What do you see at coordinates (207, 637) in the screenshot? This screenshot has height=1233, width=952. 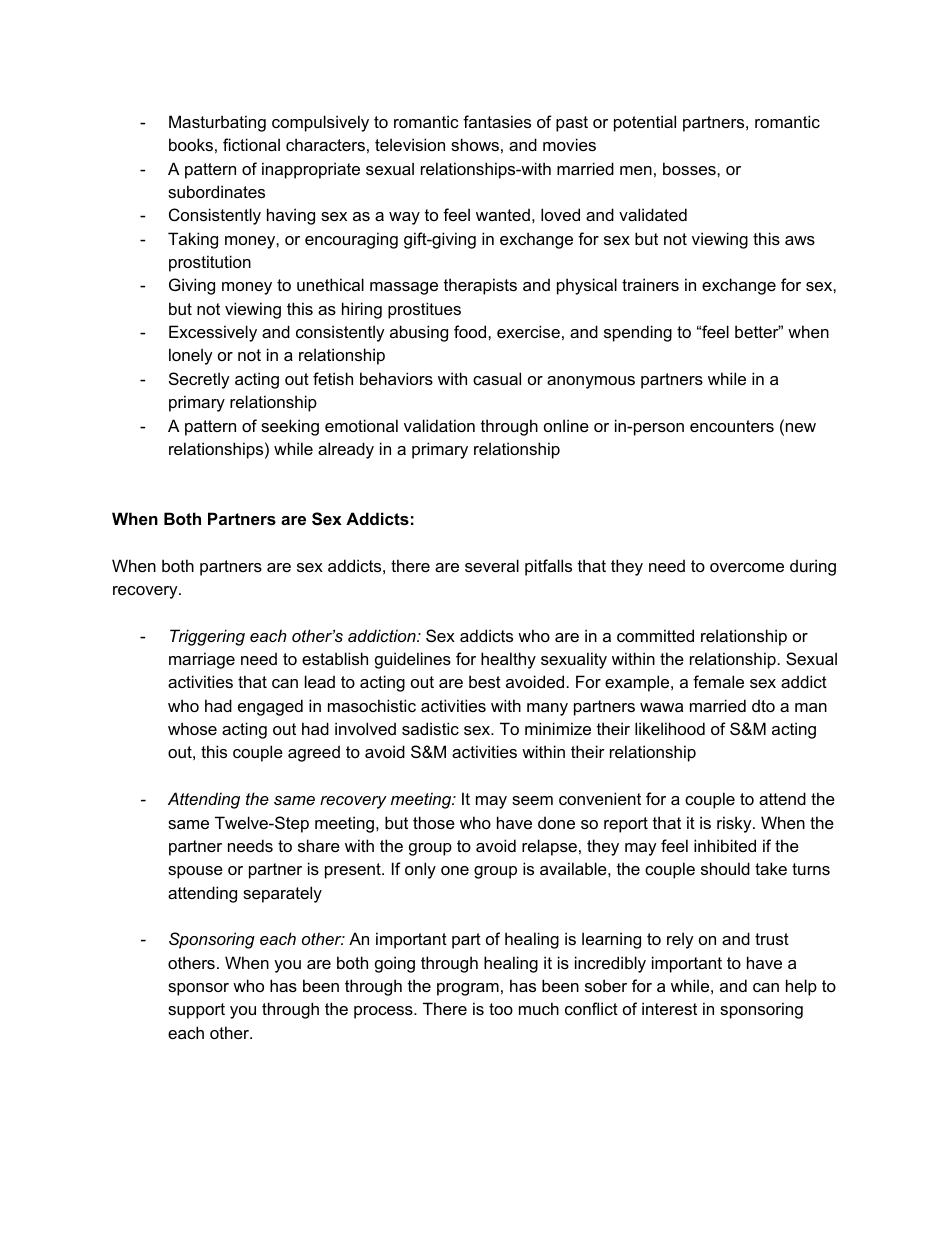 I see `Triggering` at bounding box center [207, 637].
